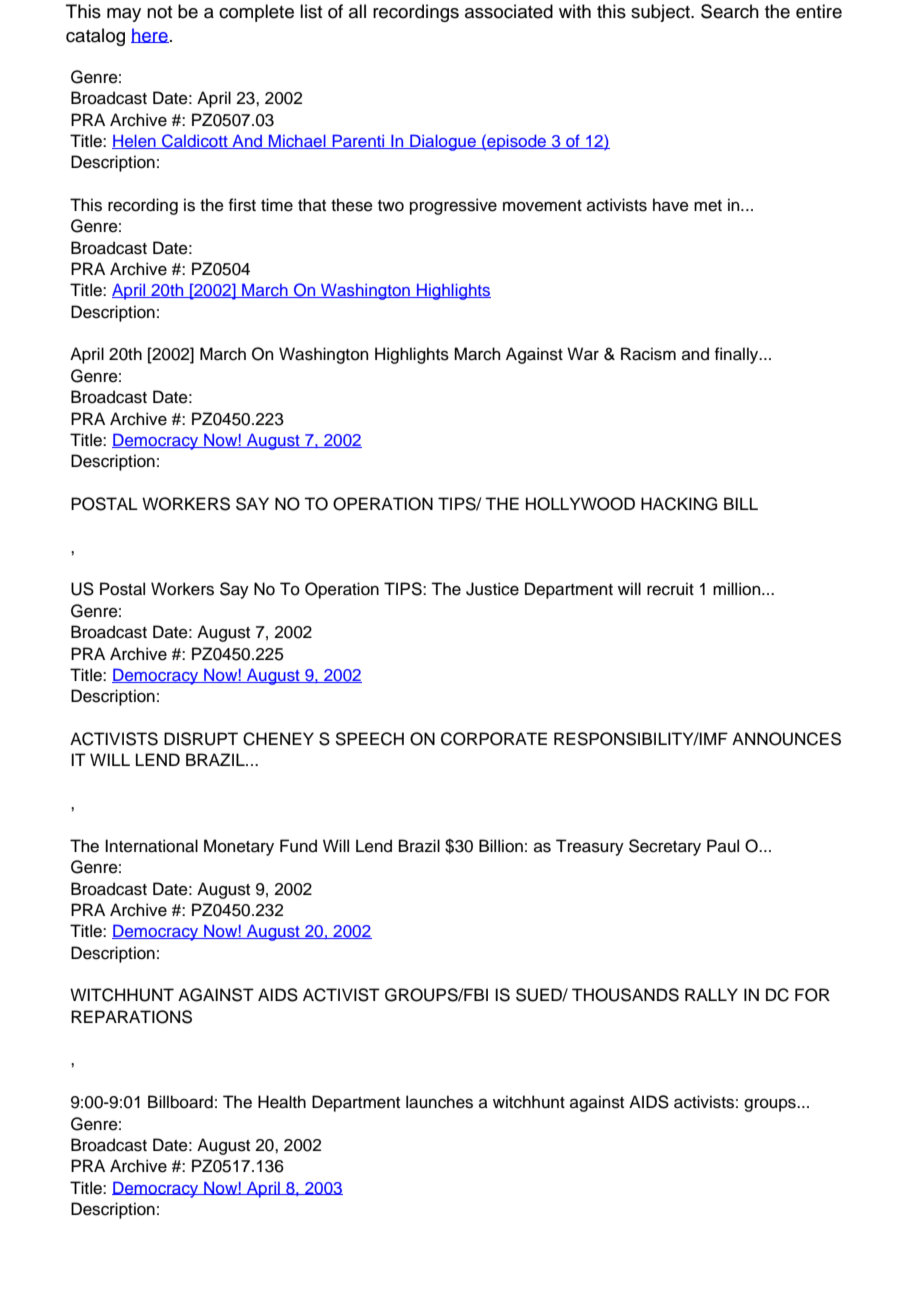 The image size is (924, 1308). I want to click on Justice, so click(492, 589).
